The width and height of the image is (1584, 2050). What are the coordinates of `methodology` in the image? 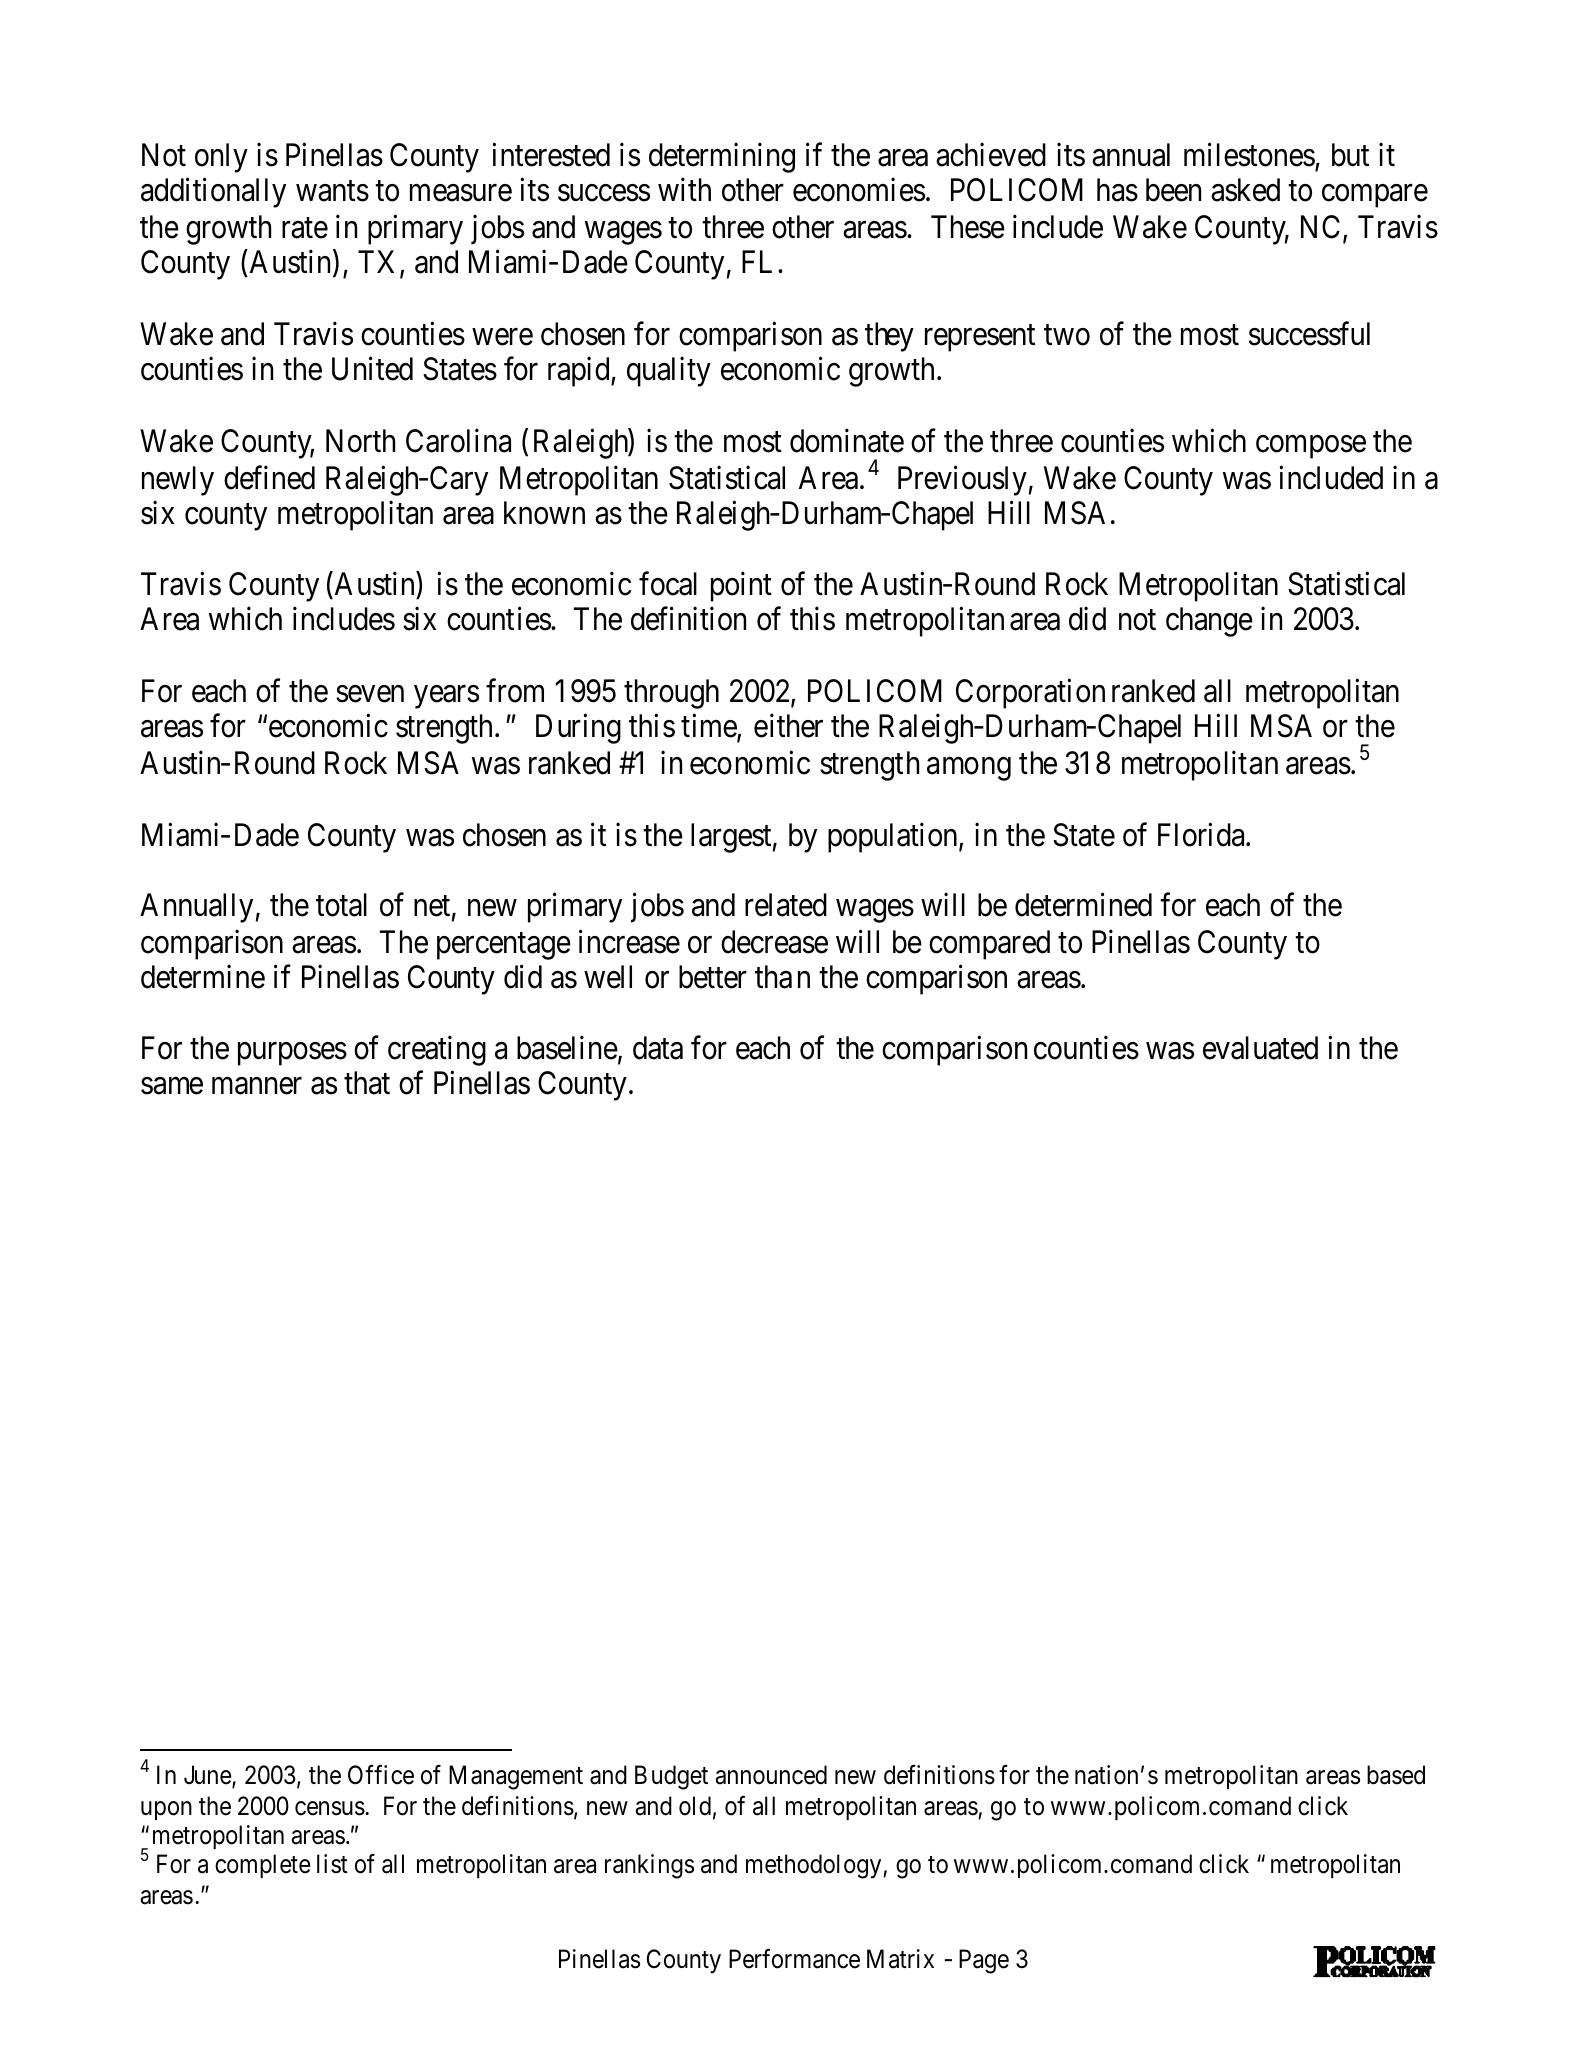 It's located at (815, 1866).
